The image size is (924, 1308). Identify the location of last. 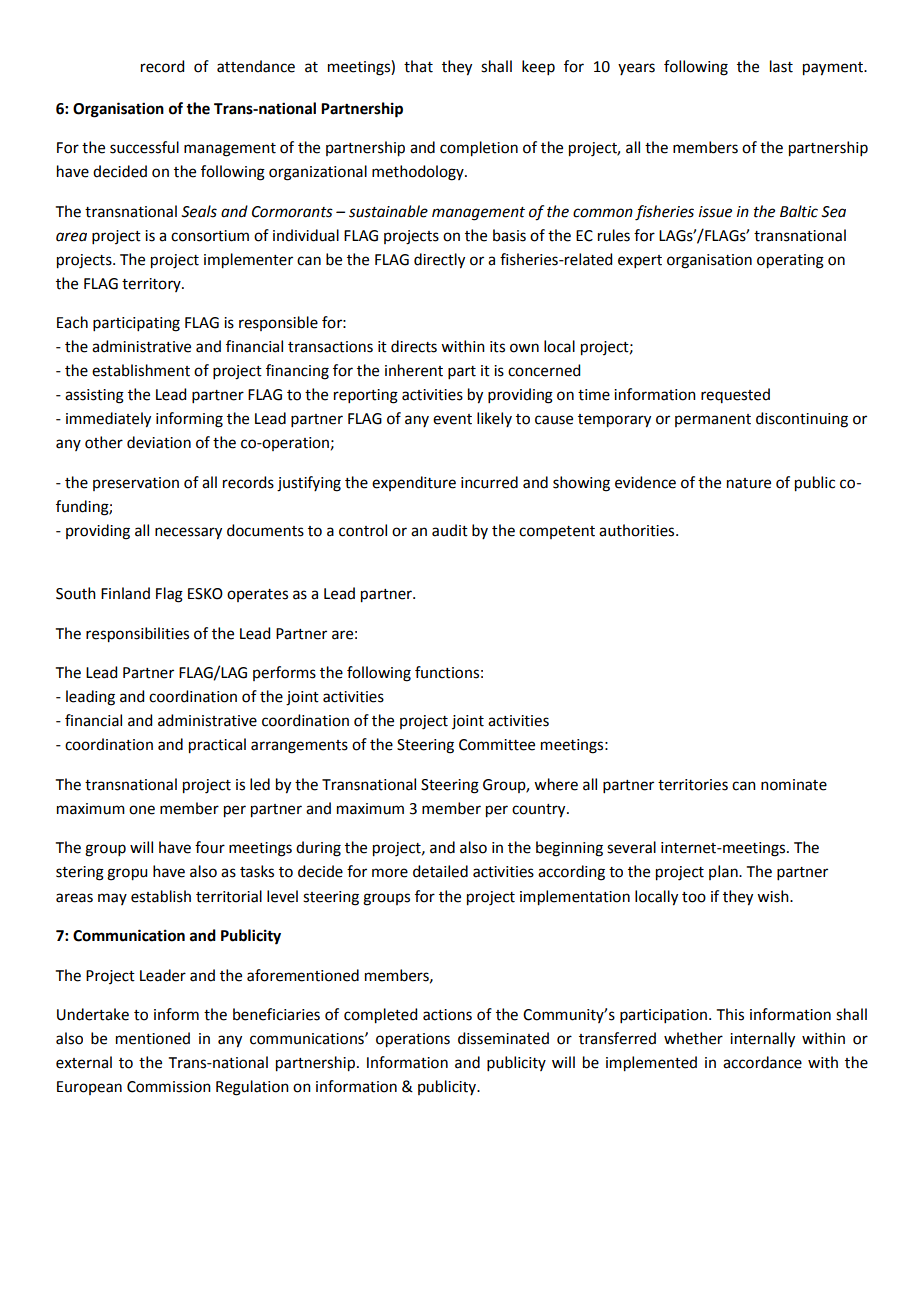
(781, 66).
